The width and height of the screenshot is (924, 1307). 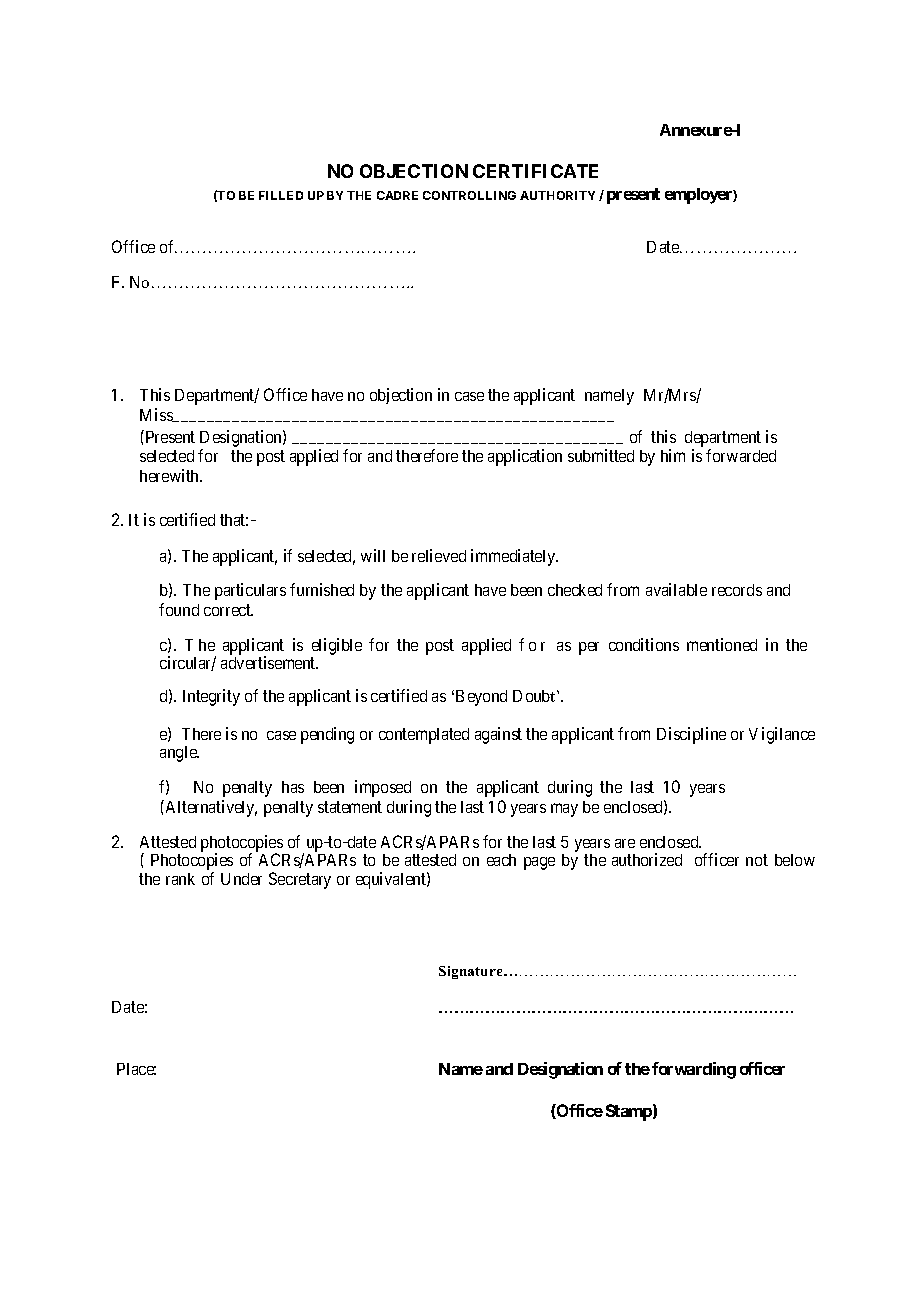 What do you see at coordinates (691, 735) in the screenshot?
I see `Discipline` at bounding box center [691, 735].
